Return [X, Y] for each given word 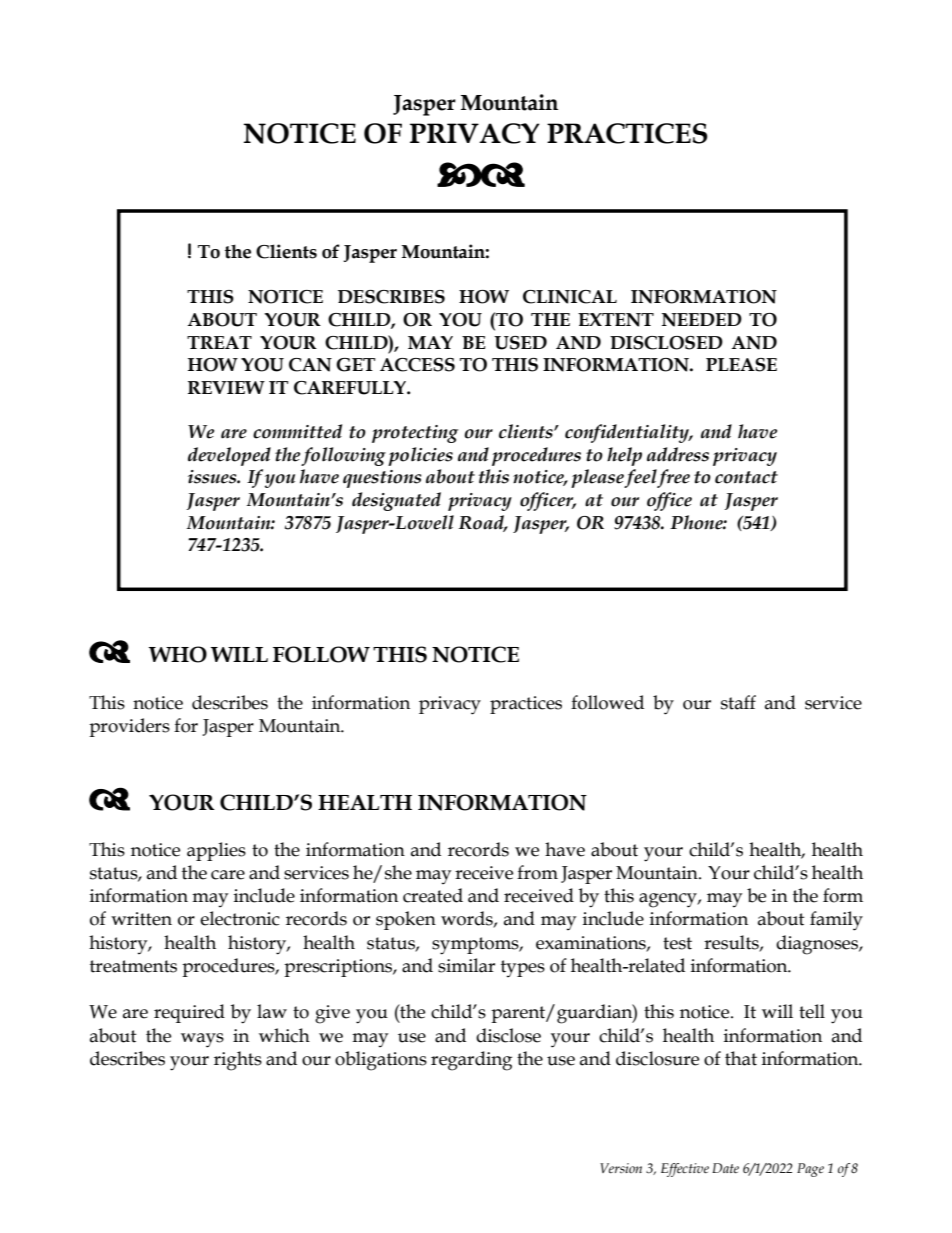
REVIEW [226, 387]
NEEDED [702, 320]
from [537, 872]
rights [238, 1061]
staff [738, 702]
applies [216, 851]
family [836, 921]
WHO [178, 654]
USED [520, 343]
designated [396, 501]
